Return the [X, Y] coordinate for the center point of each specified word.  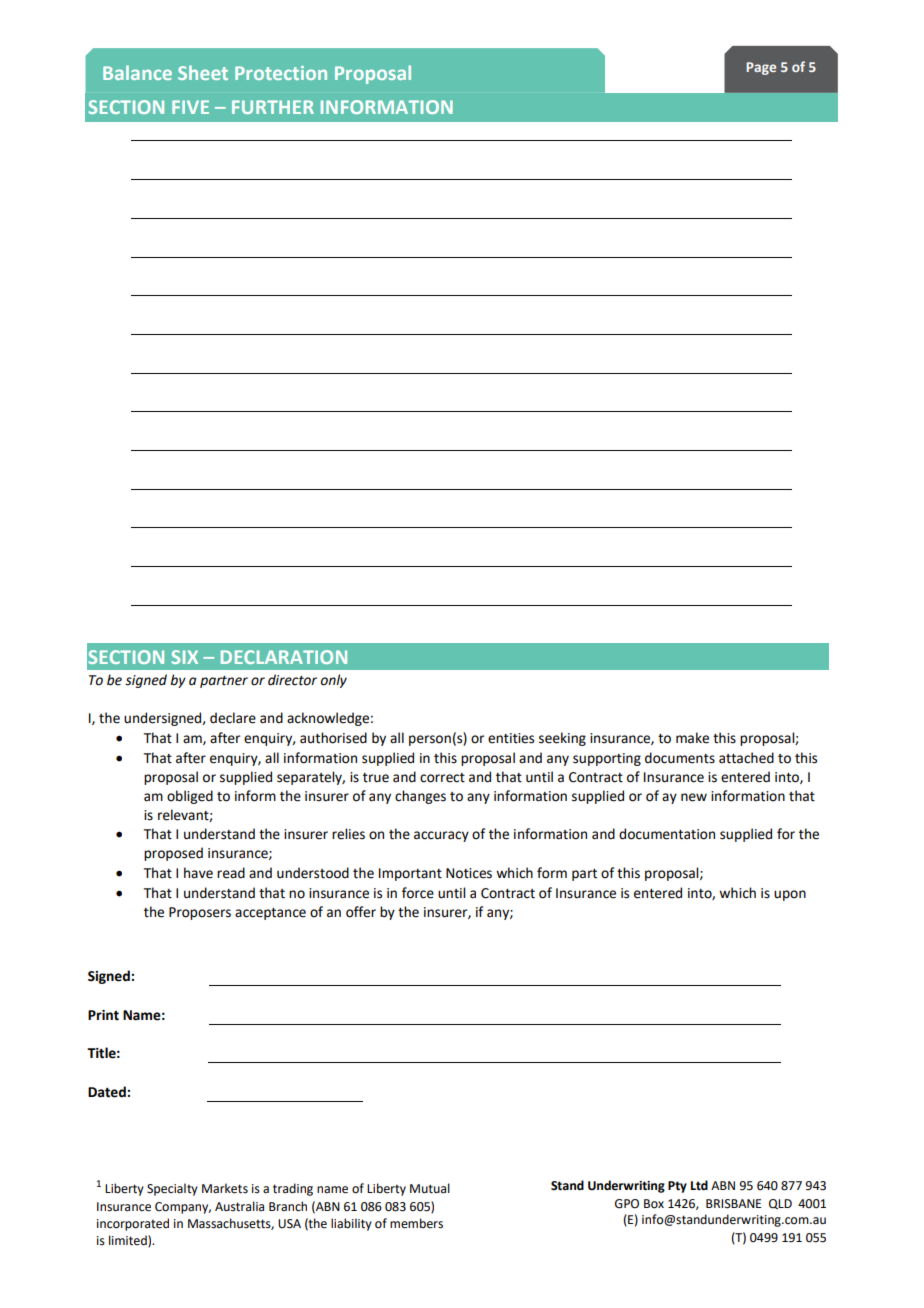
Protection [281, 73]
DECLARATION [284, 657]
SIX [184, 657]
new [694, 797]
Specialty [172, 1189]
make [692, 738]
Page [761, 68]
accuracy [441, 836]
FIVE [190, 107]
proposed [173, 854]
